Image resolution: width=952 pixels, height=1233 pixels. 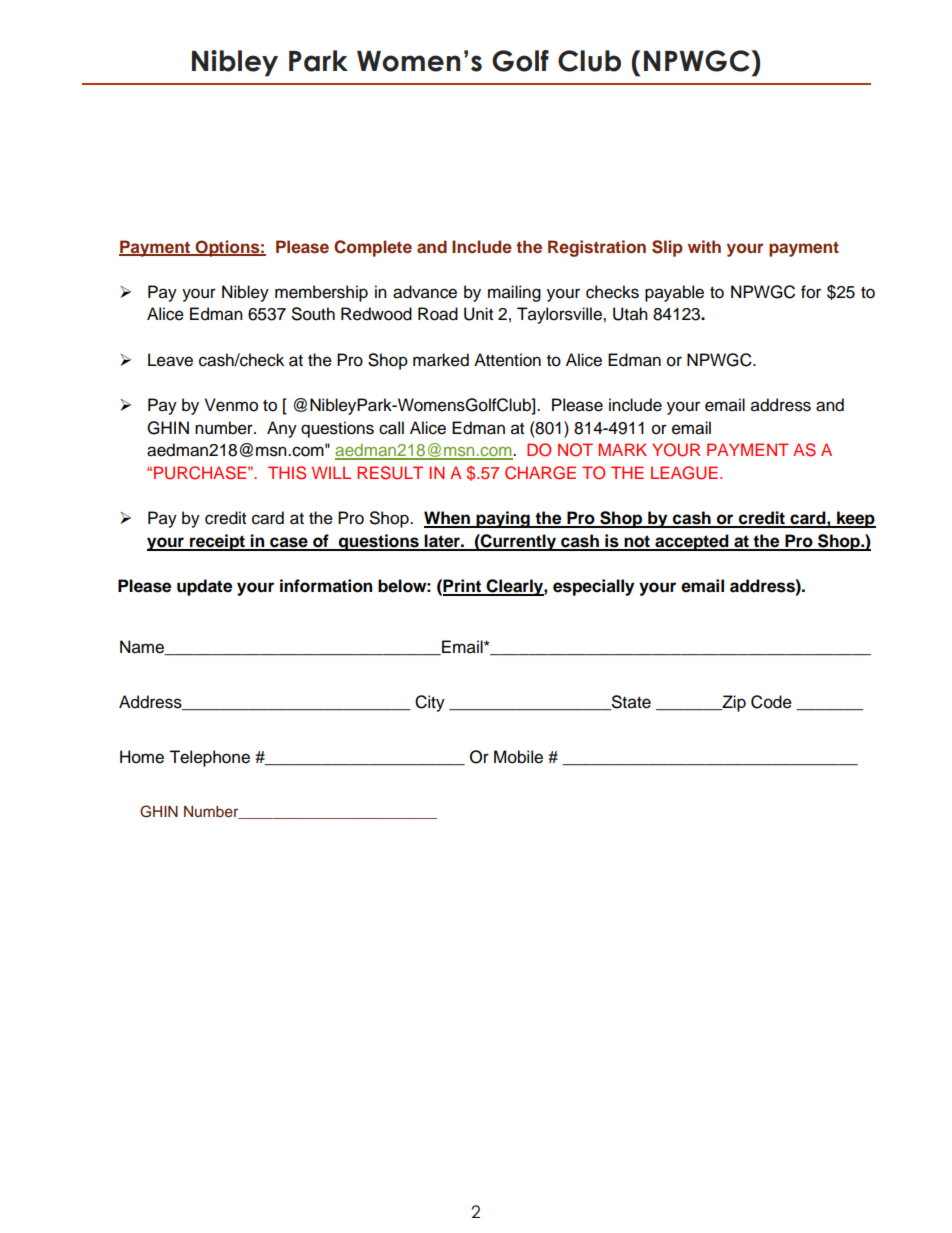 What do you see at coordinates (518, 757) in the image?
I see `Mobile` at bounding box center [518, 757].
